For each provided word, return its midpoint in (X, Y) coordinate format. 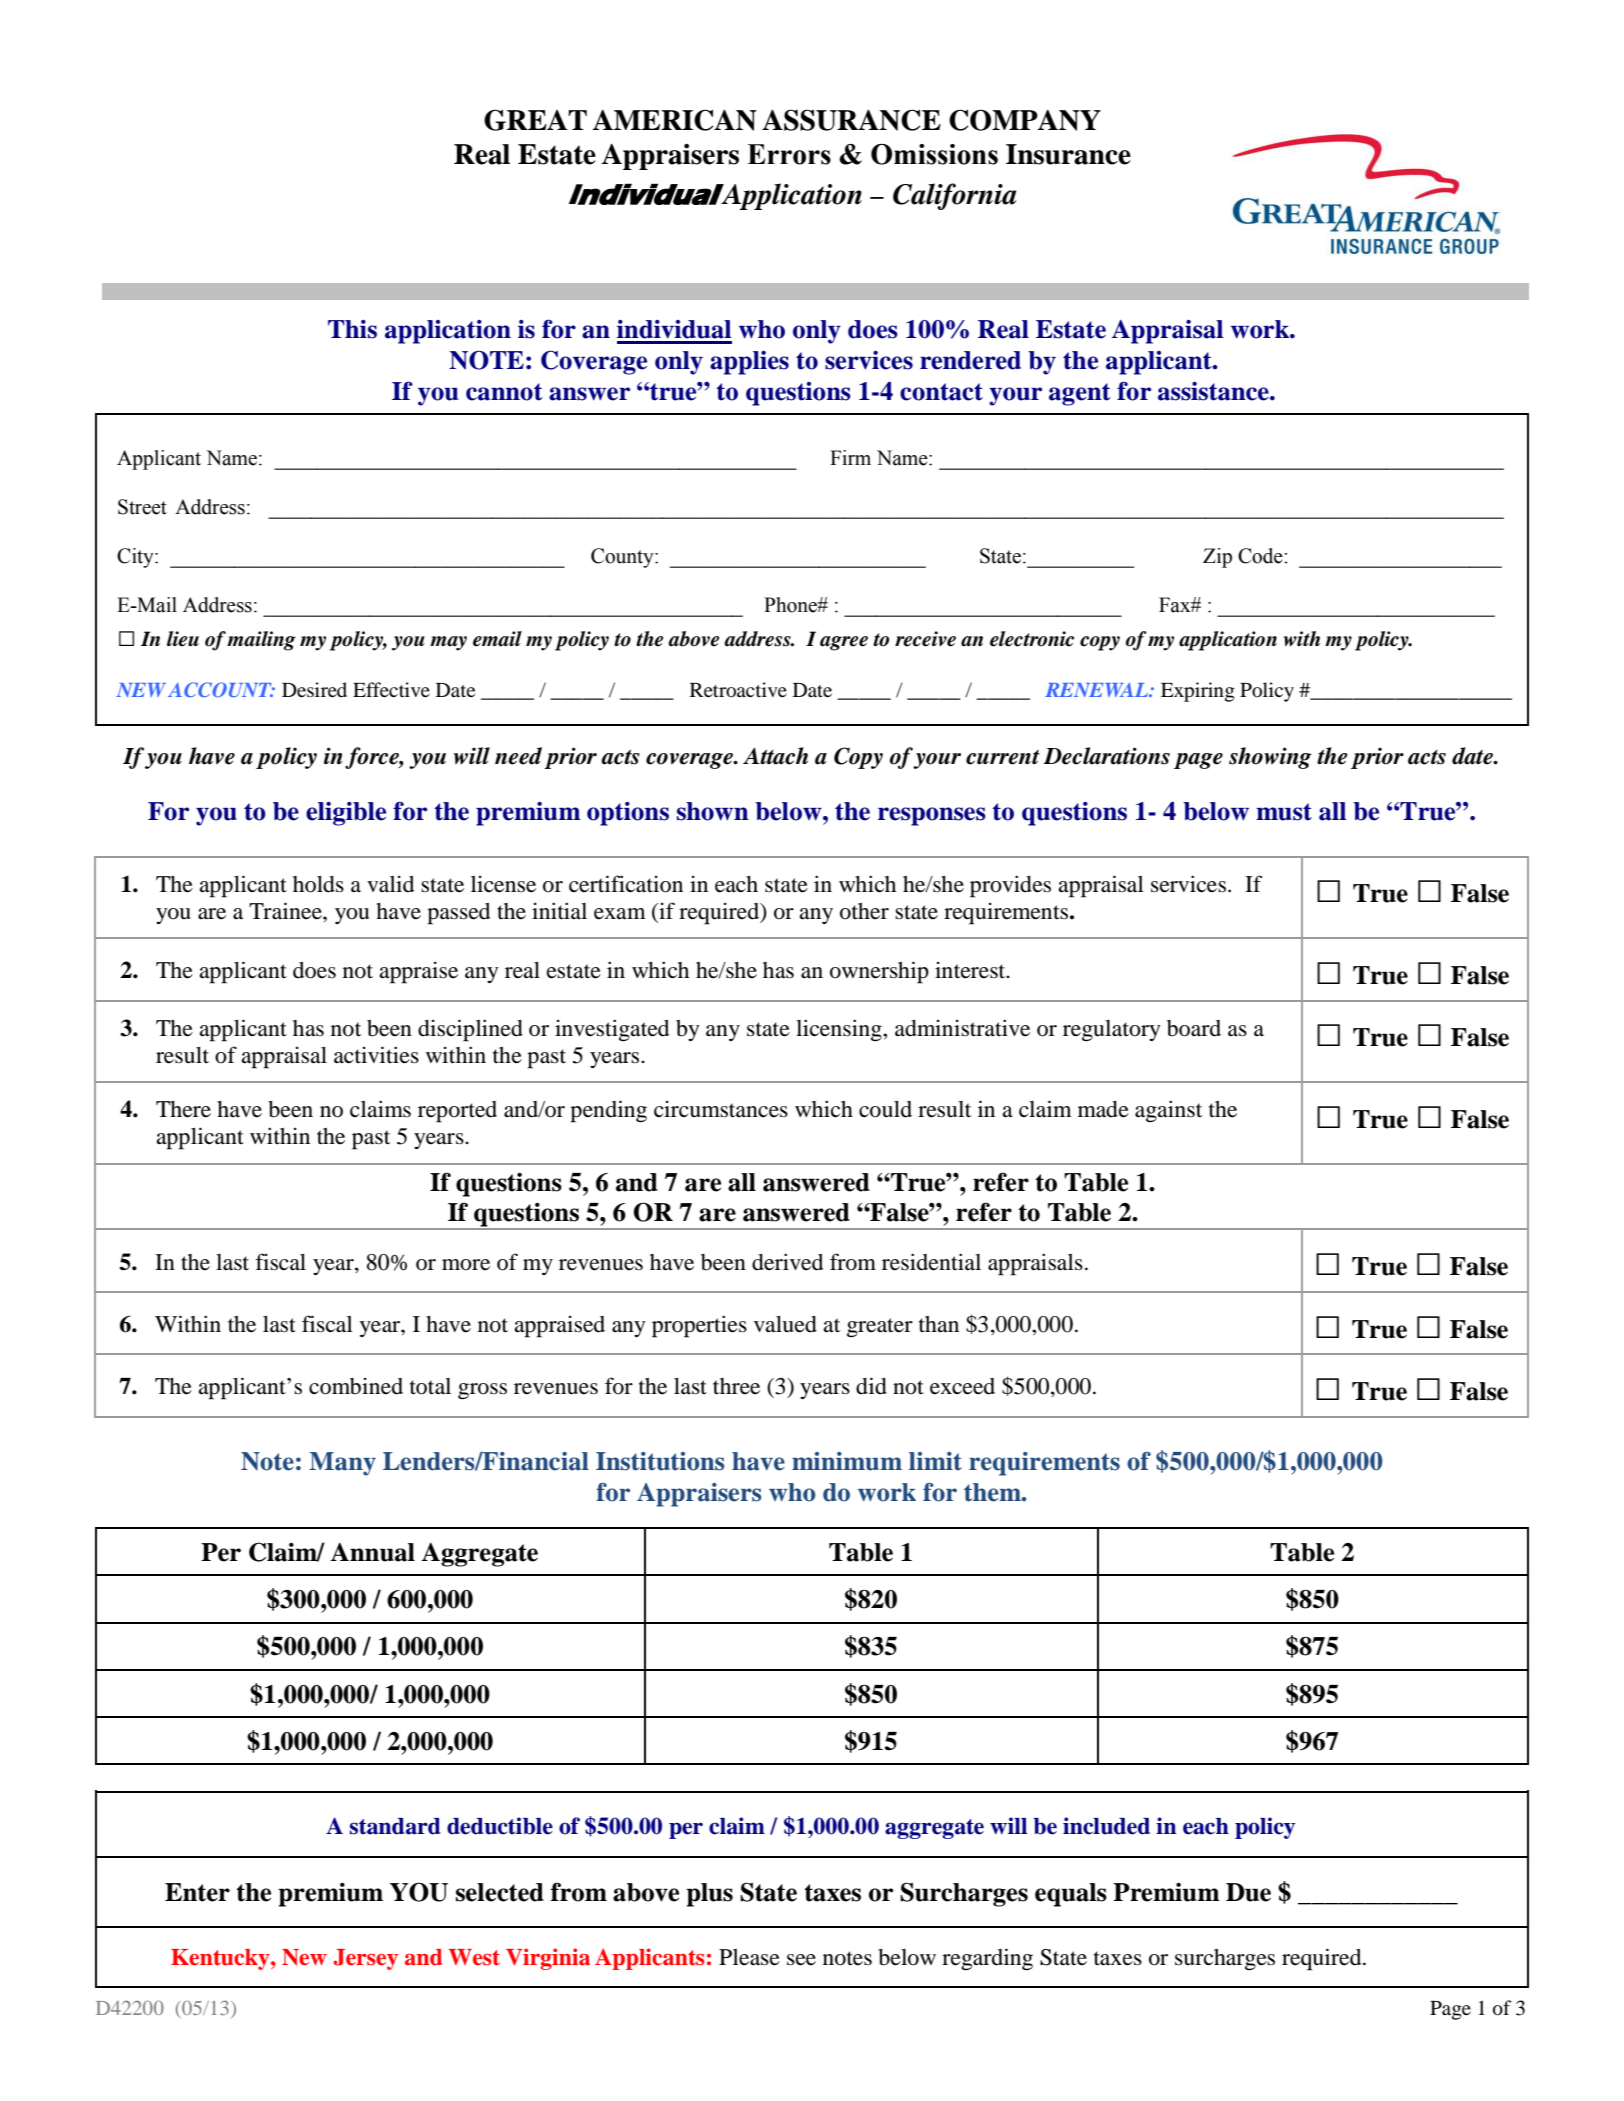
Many (342, 1464)
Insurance (1068, 154)
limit (935, 1461)
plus (709, 1895)
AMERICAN (675, 120)
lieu (183, 639)
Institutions (660, 1461)
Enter (197, 1892)
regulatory (1112, 1031)
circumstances (721, 1109)
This (352, 329)
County (623, 558)
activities (376, 1055)
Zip (1217, 558)
